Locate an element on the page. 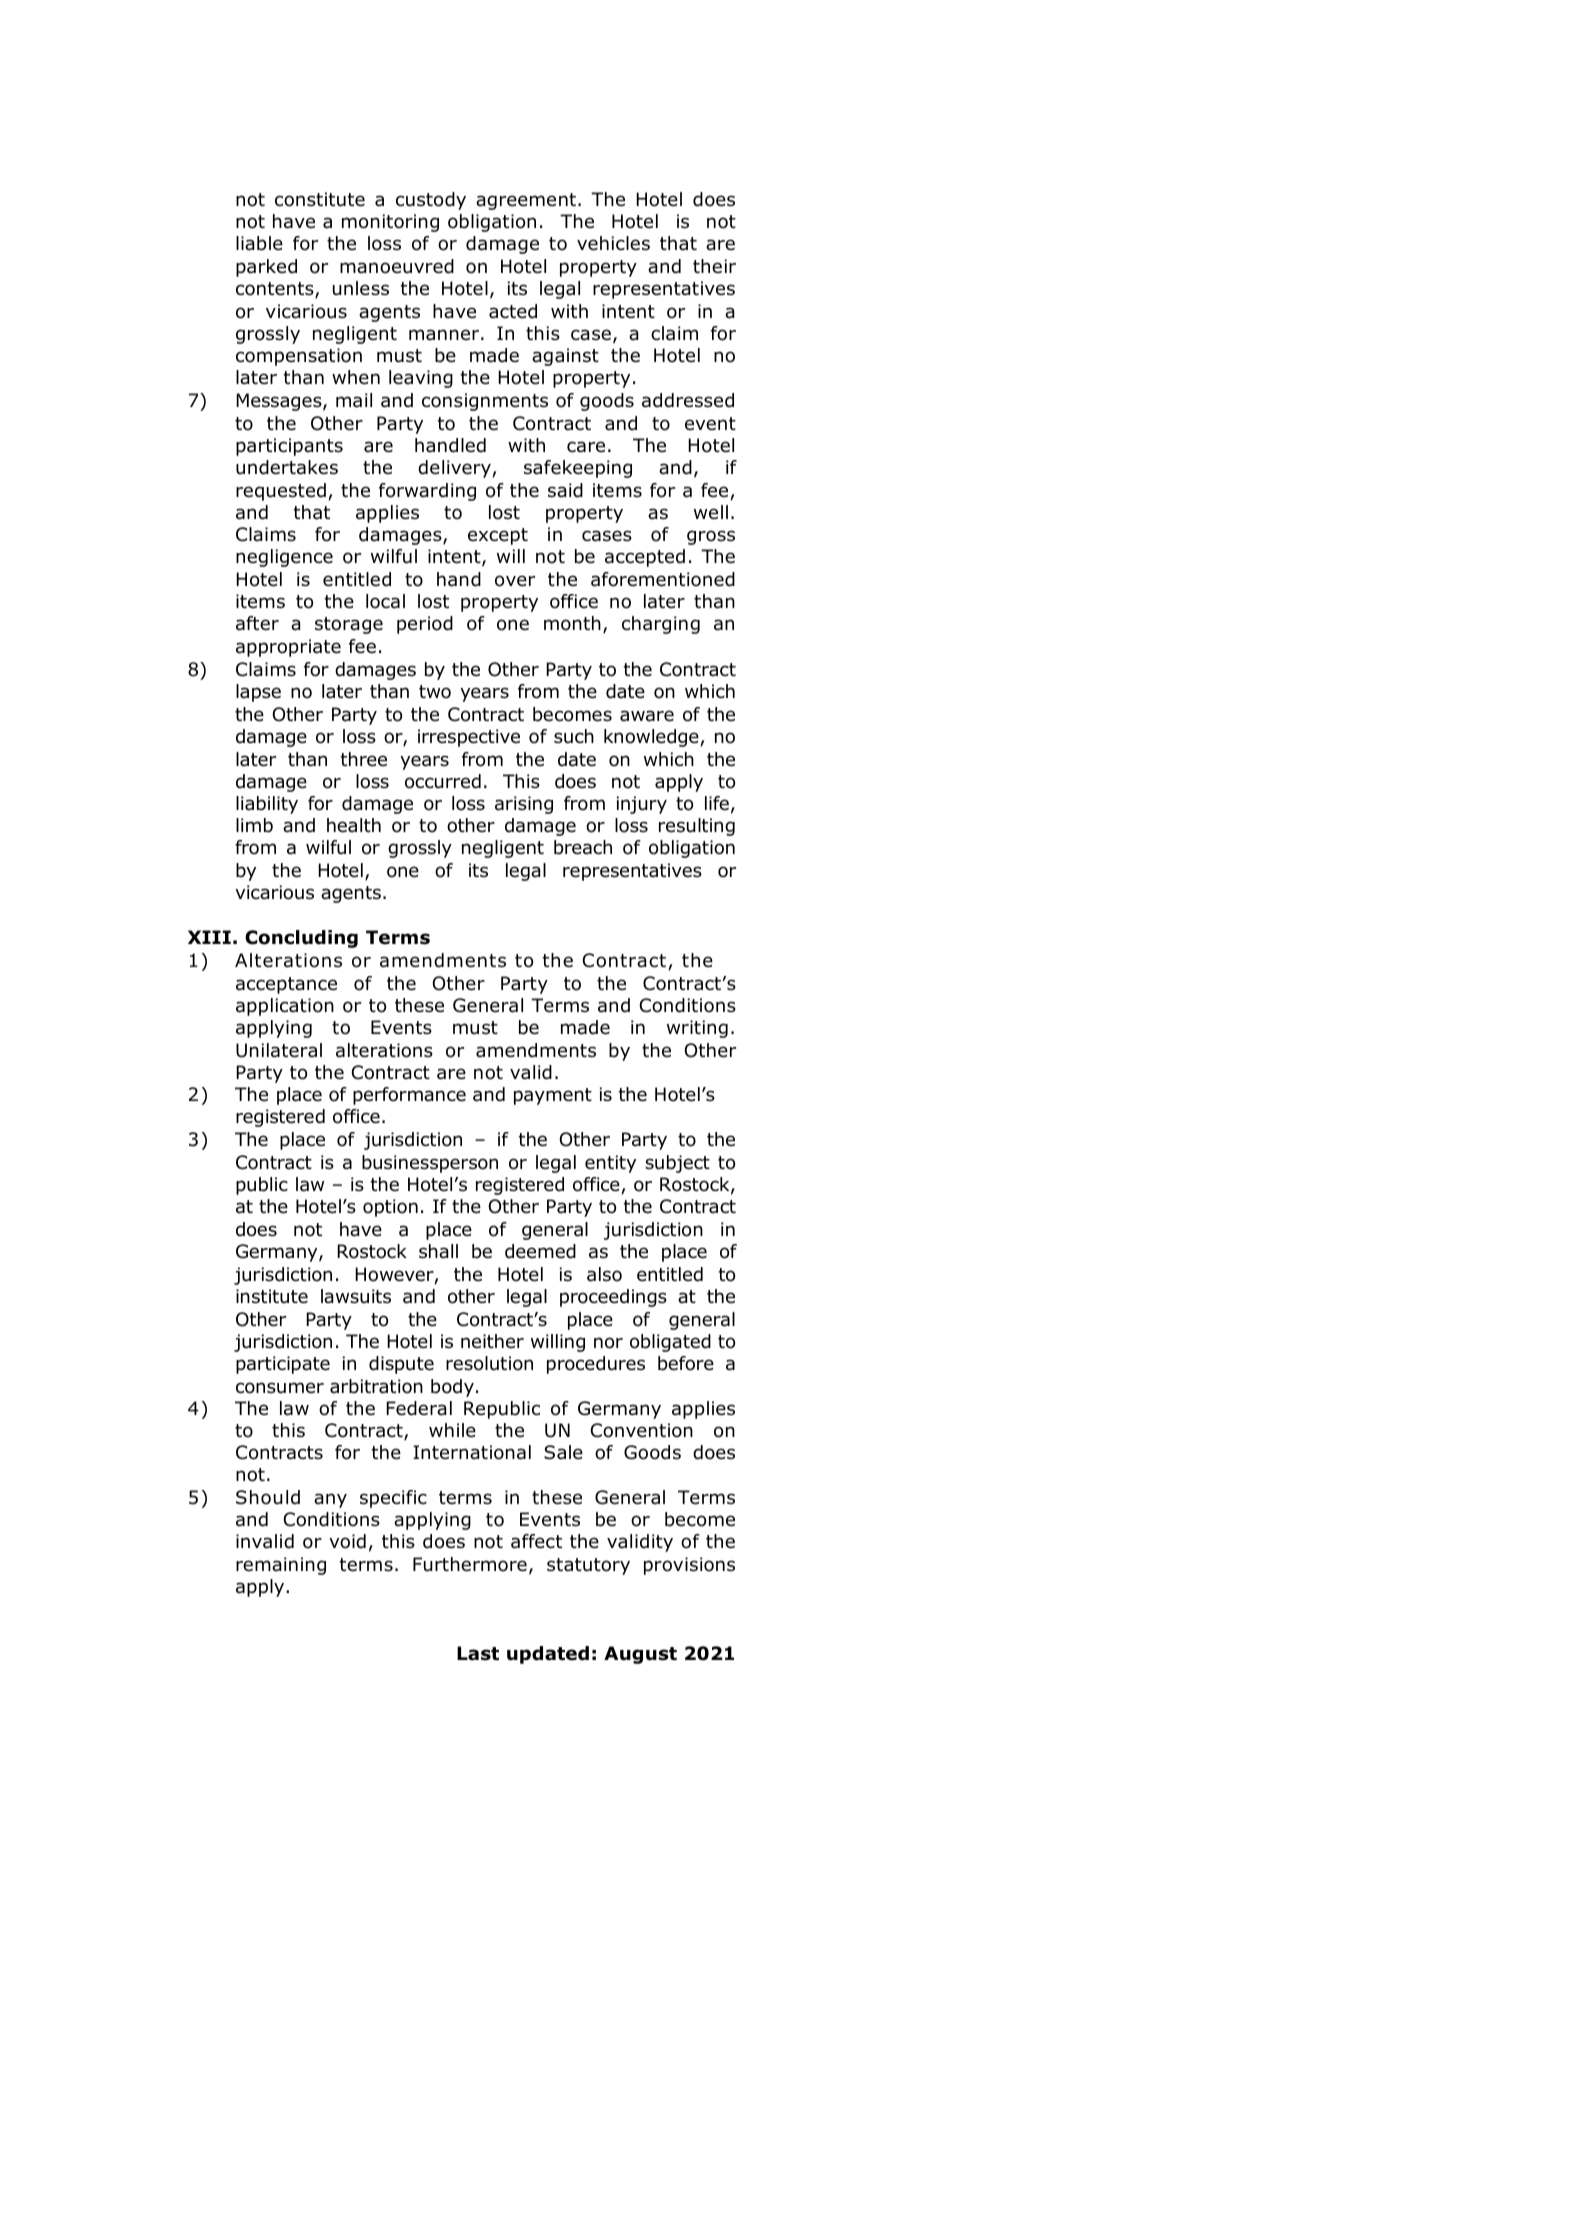  vehicles is located at coordinates (613, 243).
